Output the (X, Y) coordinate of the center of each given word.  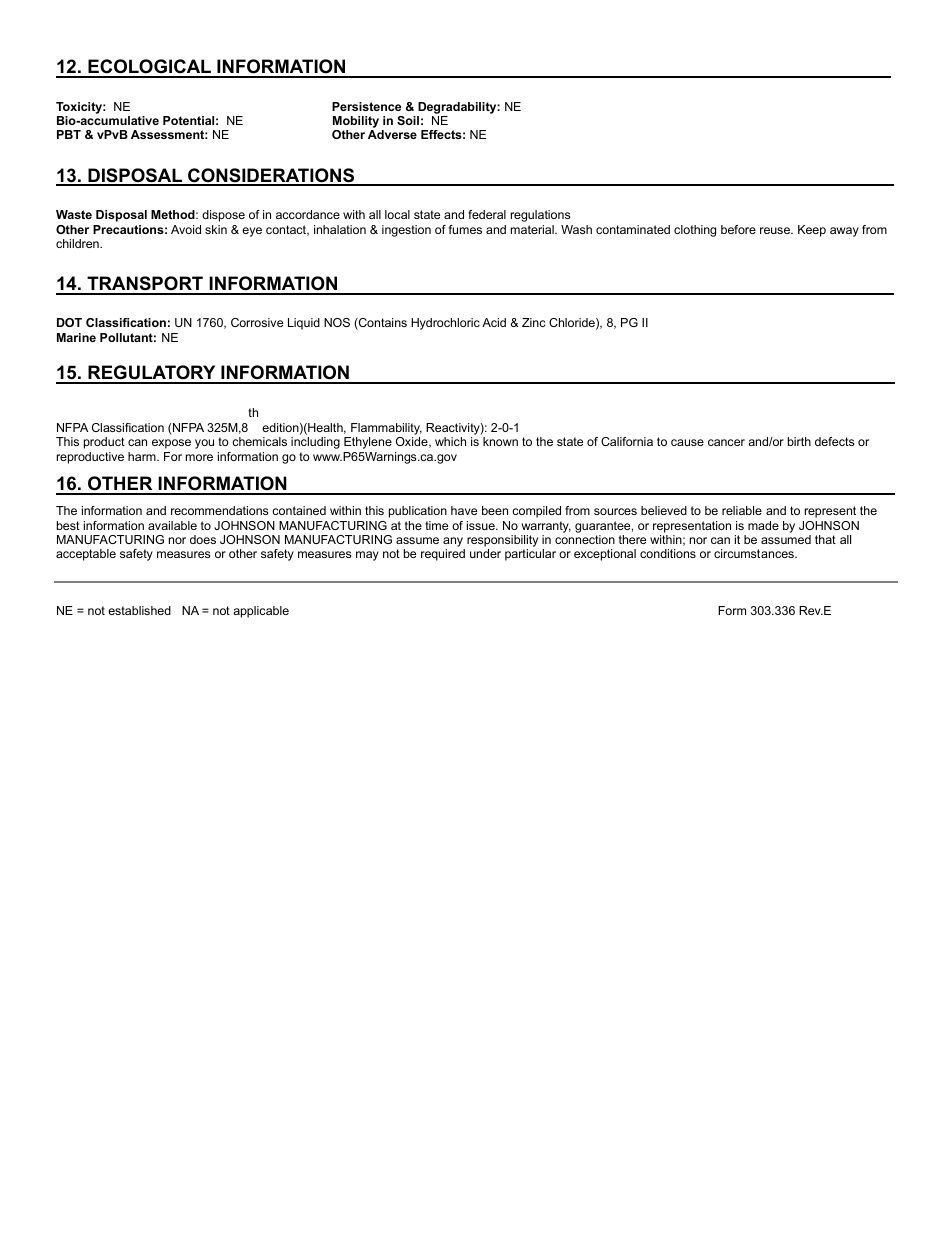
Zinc (533, 322)
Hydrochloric (445, 324)
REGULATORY (152, 374)
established (139, 610)
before (738, 229)
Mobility (356, 123)
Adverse (392, 134)
